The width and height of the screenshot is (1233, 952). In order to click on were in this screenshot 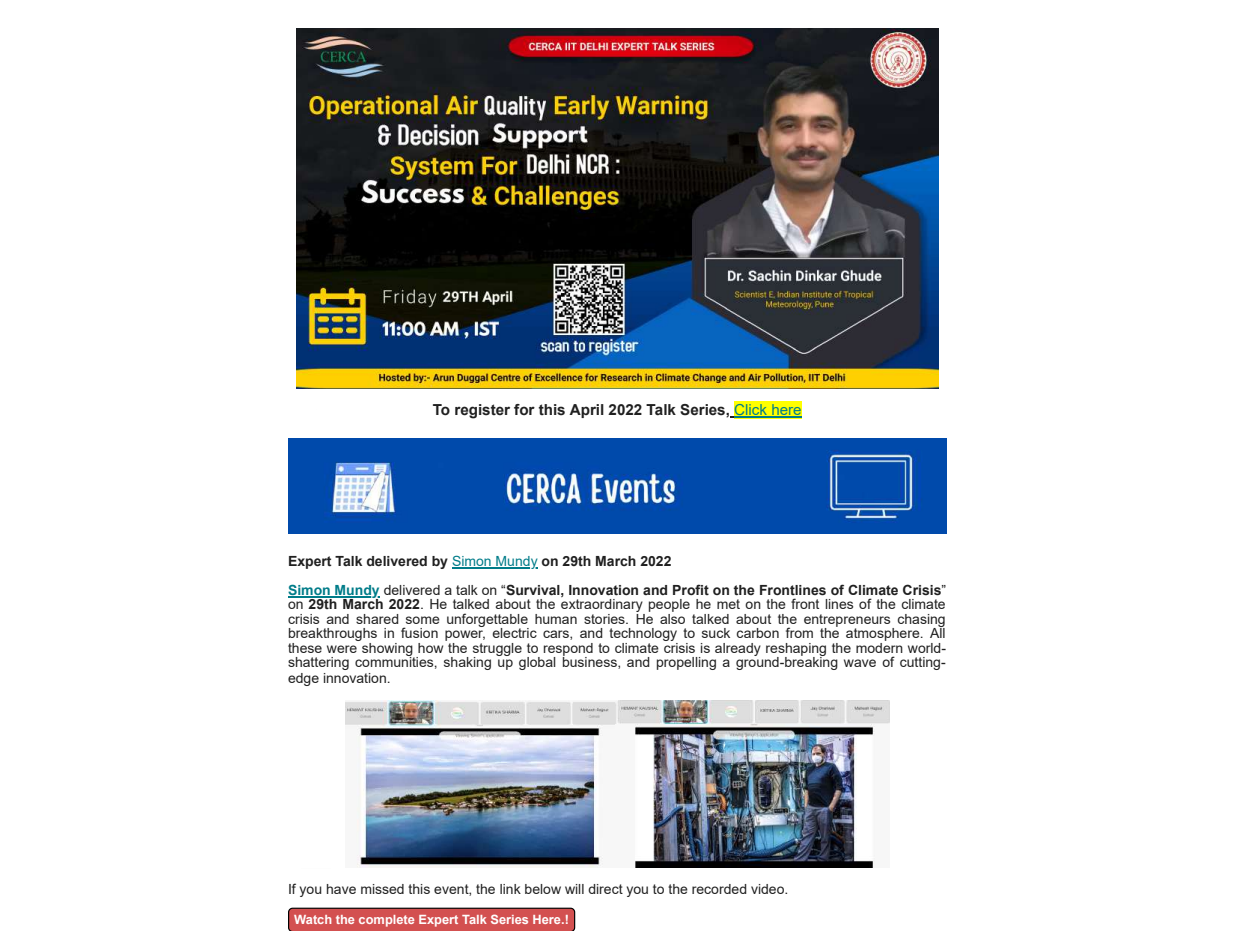, I will do `click(342, 649)`.
